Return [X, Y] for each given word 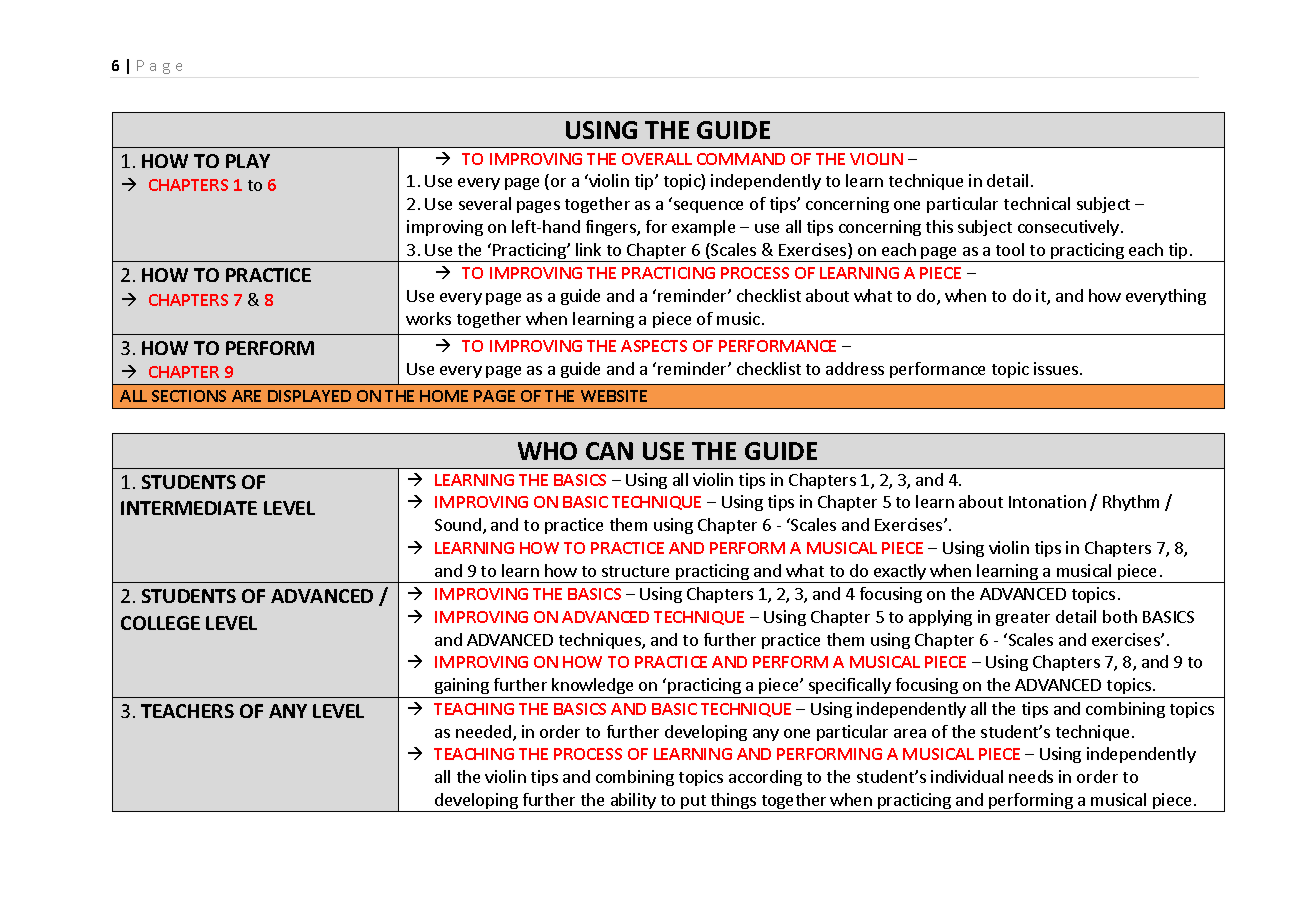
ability [633, 802]
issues [1056, 368]
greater [1023, 619]
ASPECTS [654, 346]
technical [1037, 203]
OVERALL [657, 159]
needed [485, 733]
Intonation [1047, 501]
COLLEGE [160, 623]
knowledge [593, 688]
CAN [609, 451]
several [485, 203]
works [428, 318]
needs [1031, 776]
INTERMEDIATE [189, 508]
